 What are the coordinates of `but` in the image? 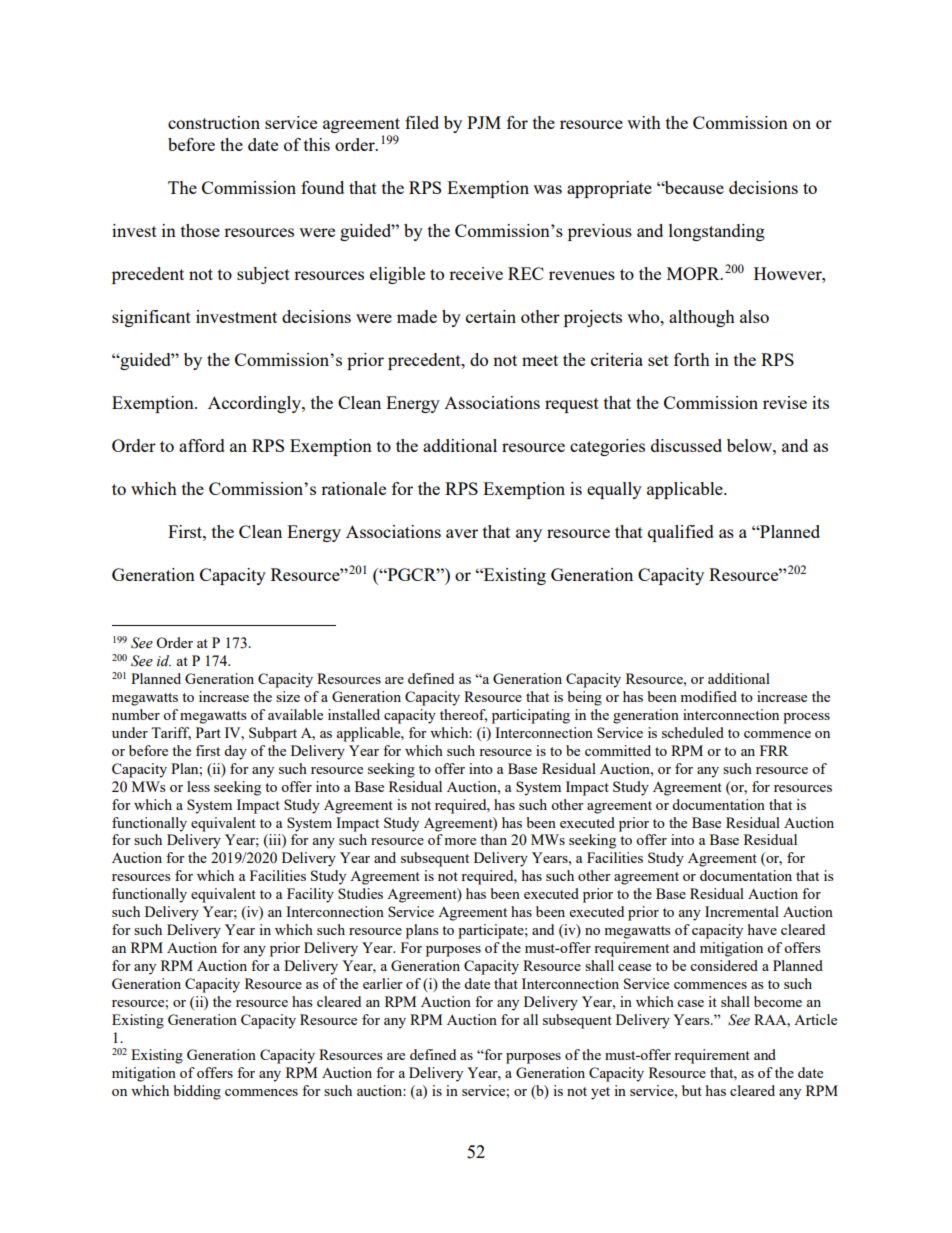 It's located at (692, 1090).
